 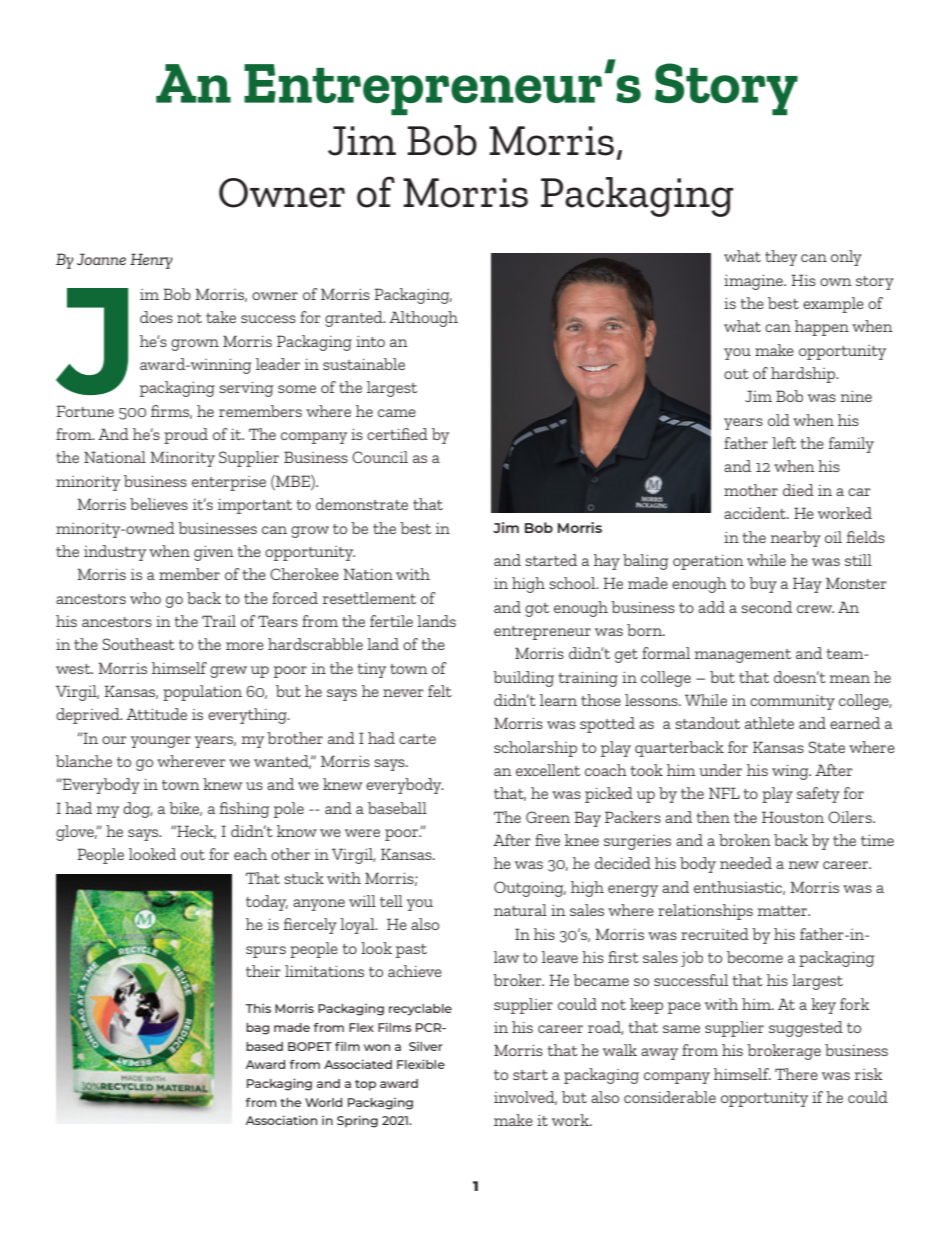 What do you see at coordinates (795, 539) in the screenshot?
I see `nearby` at bounding box center [795, 539].
